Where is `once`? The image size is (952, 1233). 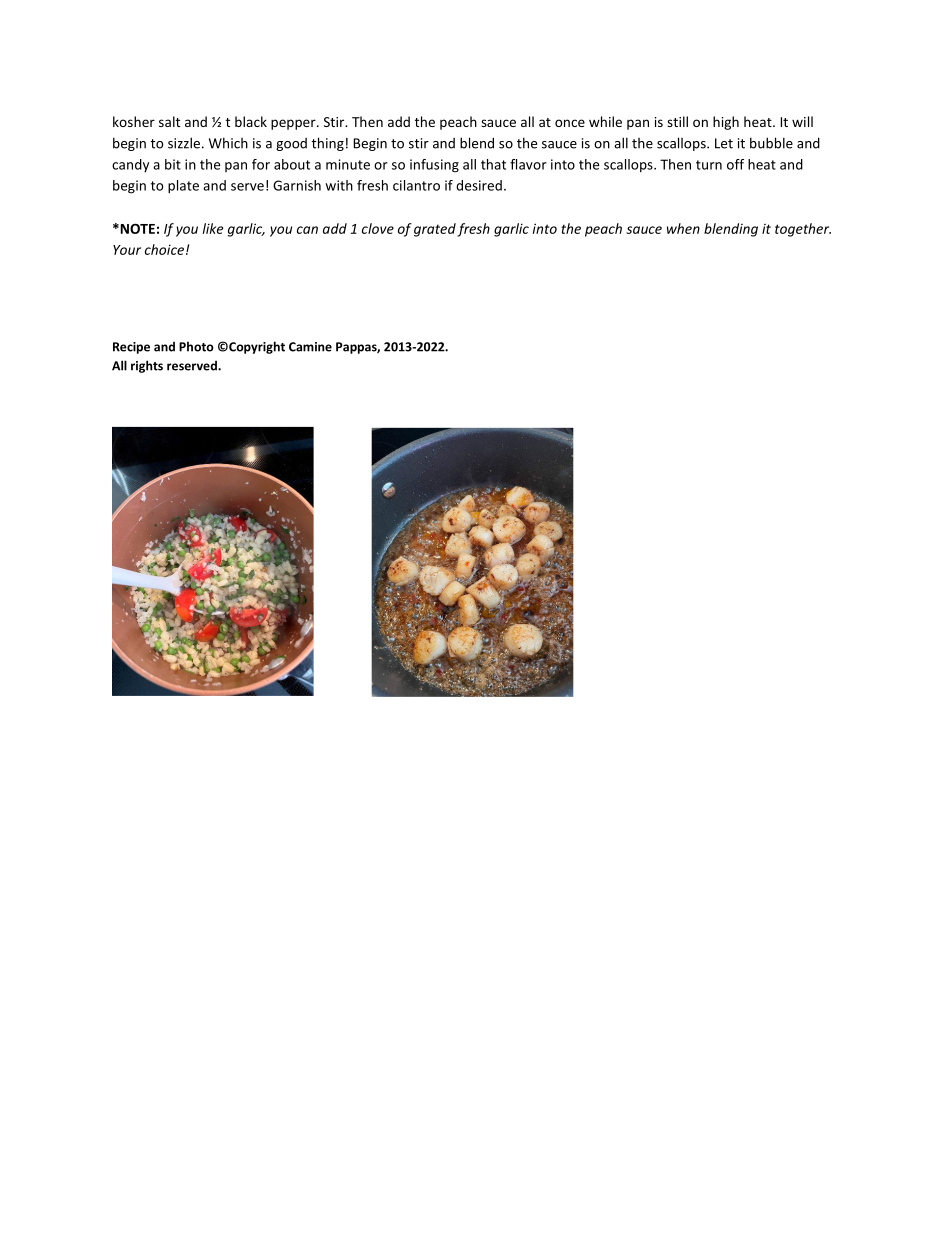
once is located at coordinates (570, 123).
